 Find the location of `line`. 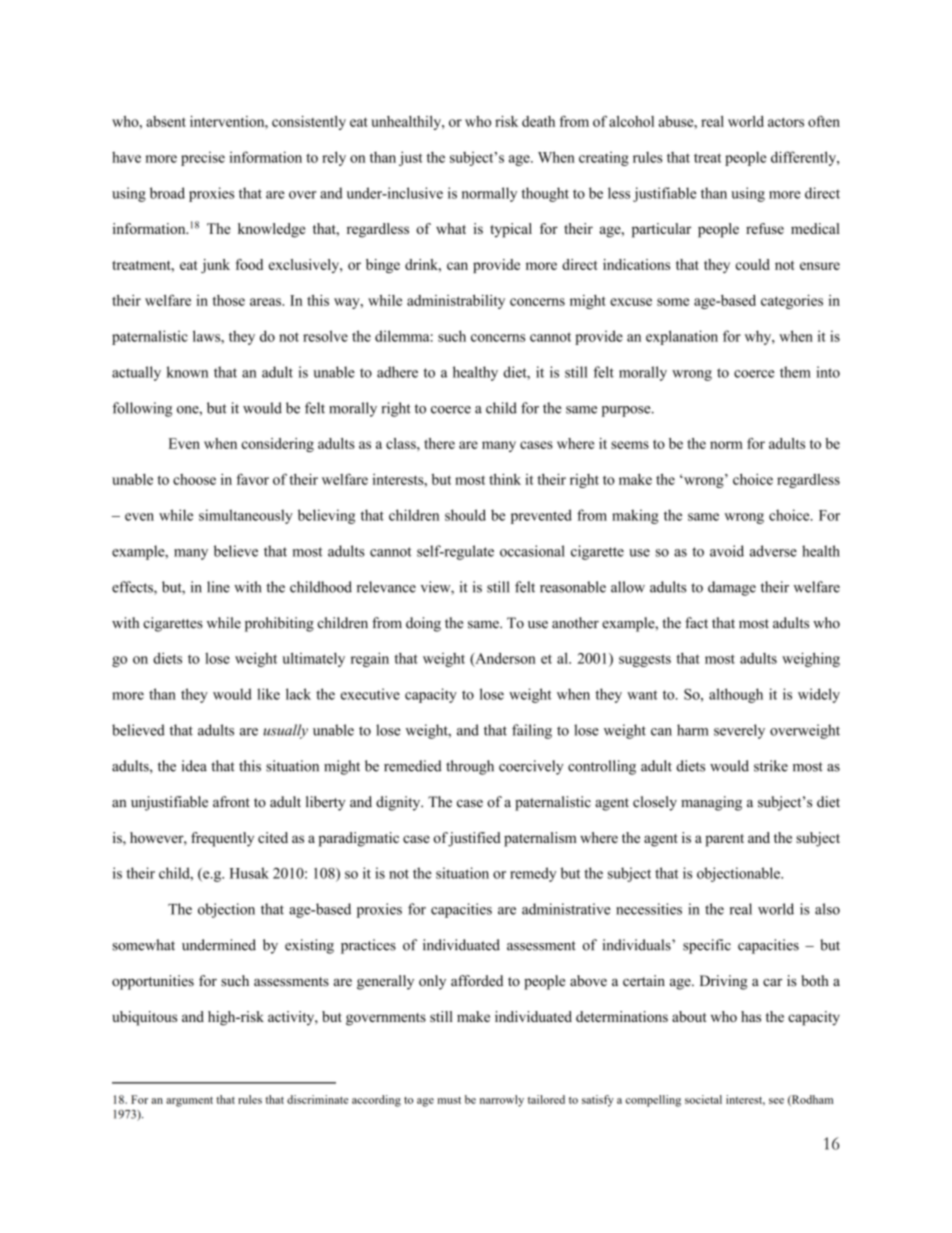

line is located at coordinates (218, 587).
